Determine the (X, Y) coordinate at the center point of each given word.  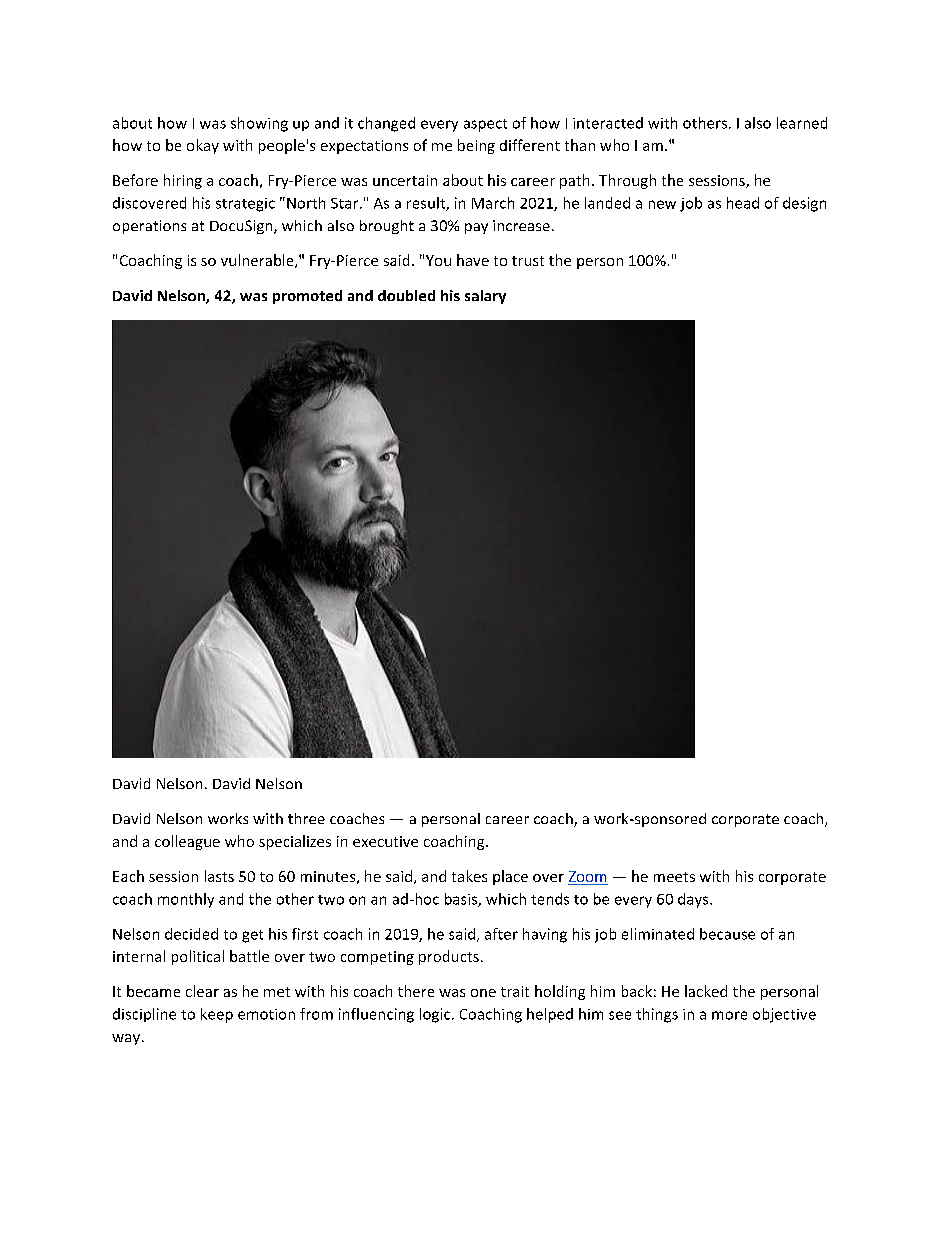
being (476, 146)
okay (203, 146)
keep (217, 1015)
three (306, 818)
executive (385, 841)
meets (674, 877)
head (743, 203)
